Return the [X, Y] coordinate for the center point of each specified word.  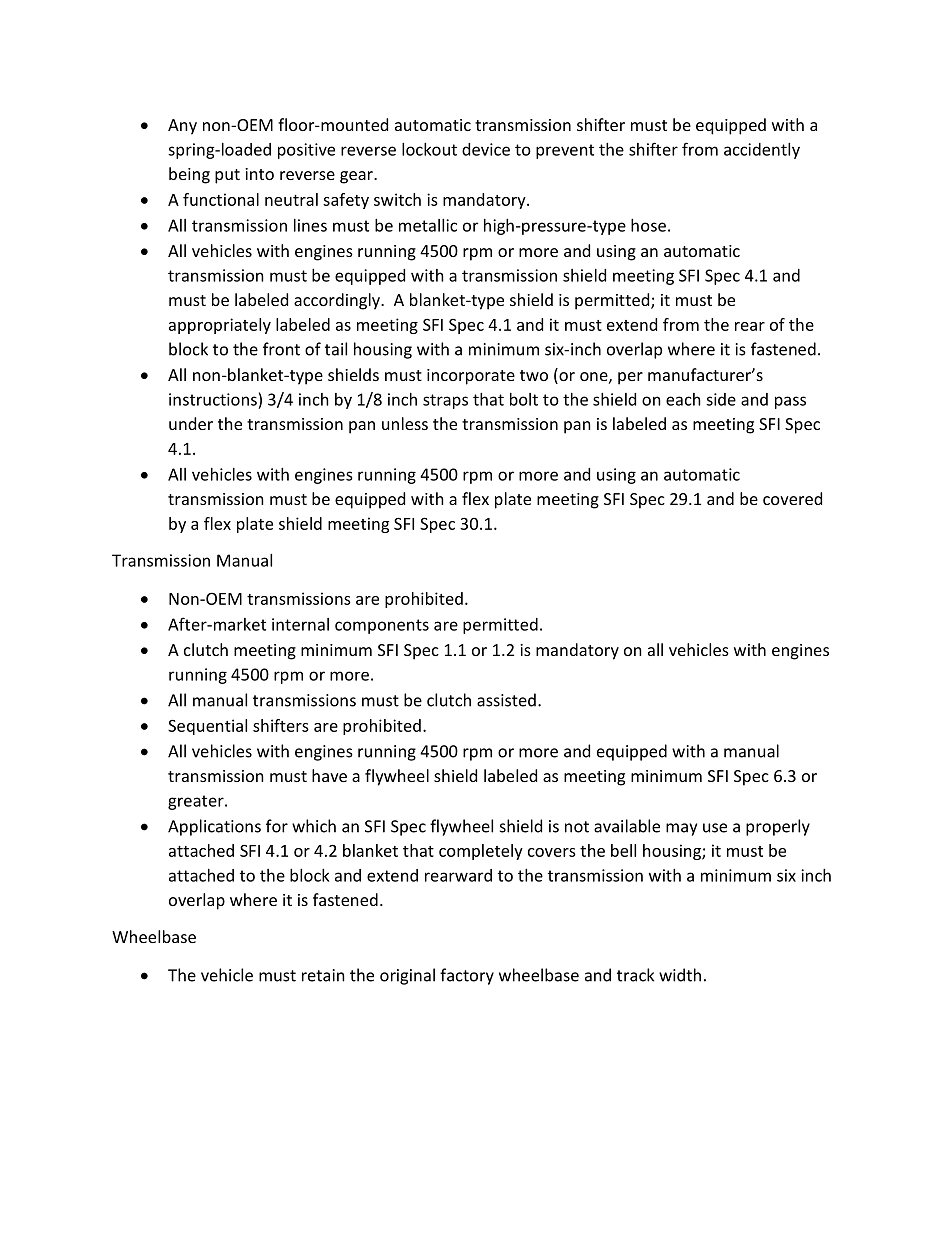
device [486, 149]
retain [323, 975]
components [382, 626]
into [259, 174]
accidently [762, 151]
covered [792, 498]
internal [300, 624]
